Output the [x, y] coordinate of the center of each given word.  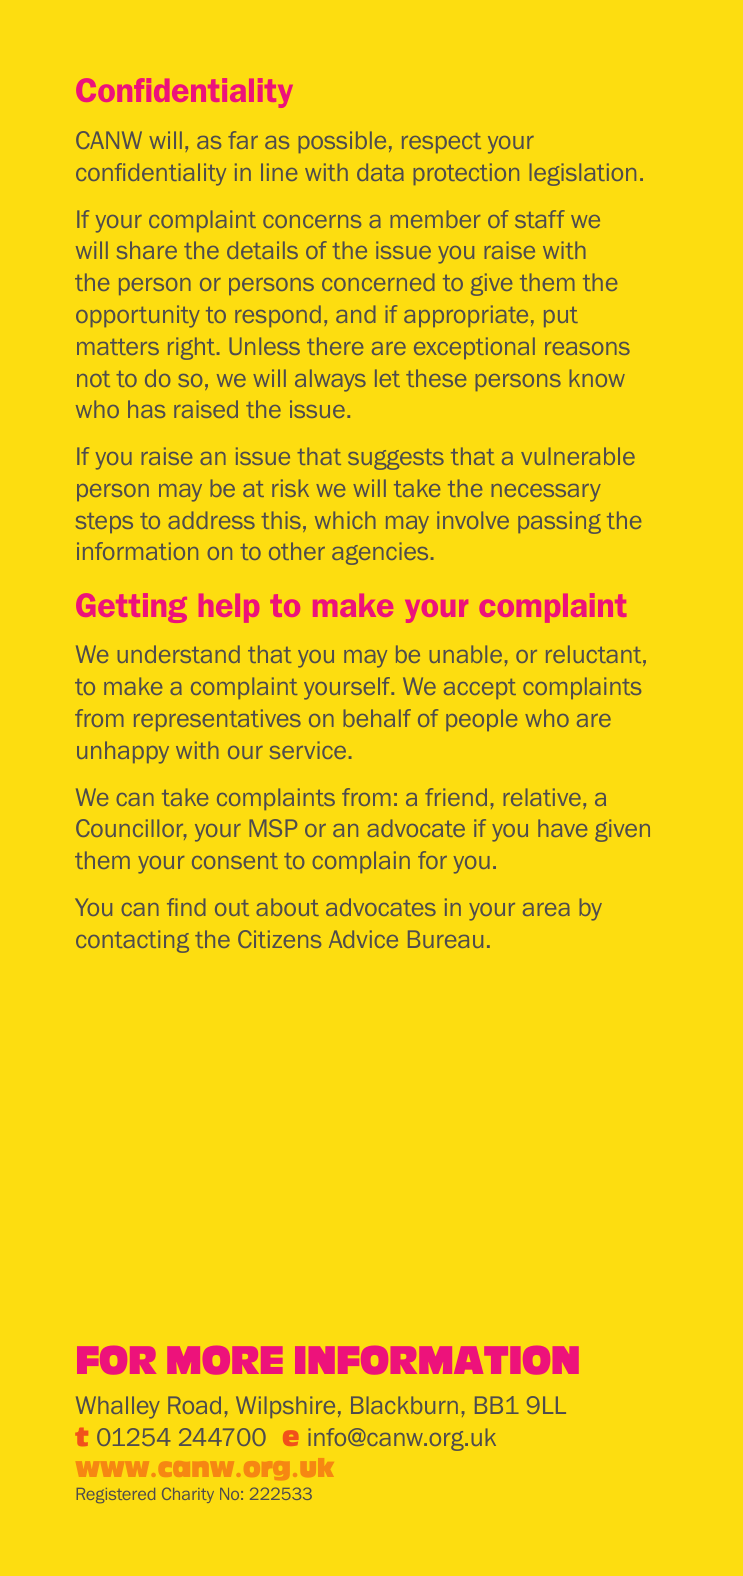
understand [179, 654]
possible [342, 142]
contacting [132, 941]
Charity [188, 1495]
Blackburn [404, 1405]
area [546, 909]
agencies [380, 553]
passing [559, 522]
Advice [363, 939]
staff [540, 219]
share [147, 250]
